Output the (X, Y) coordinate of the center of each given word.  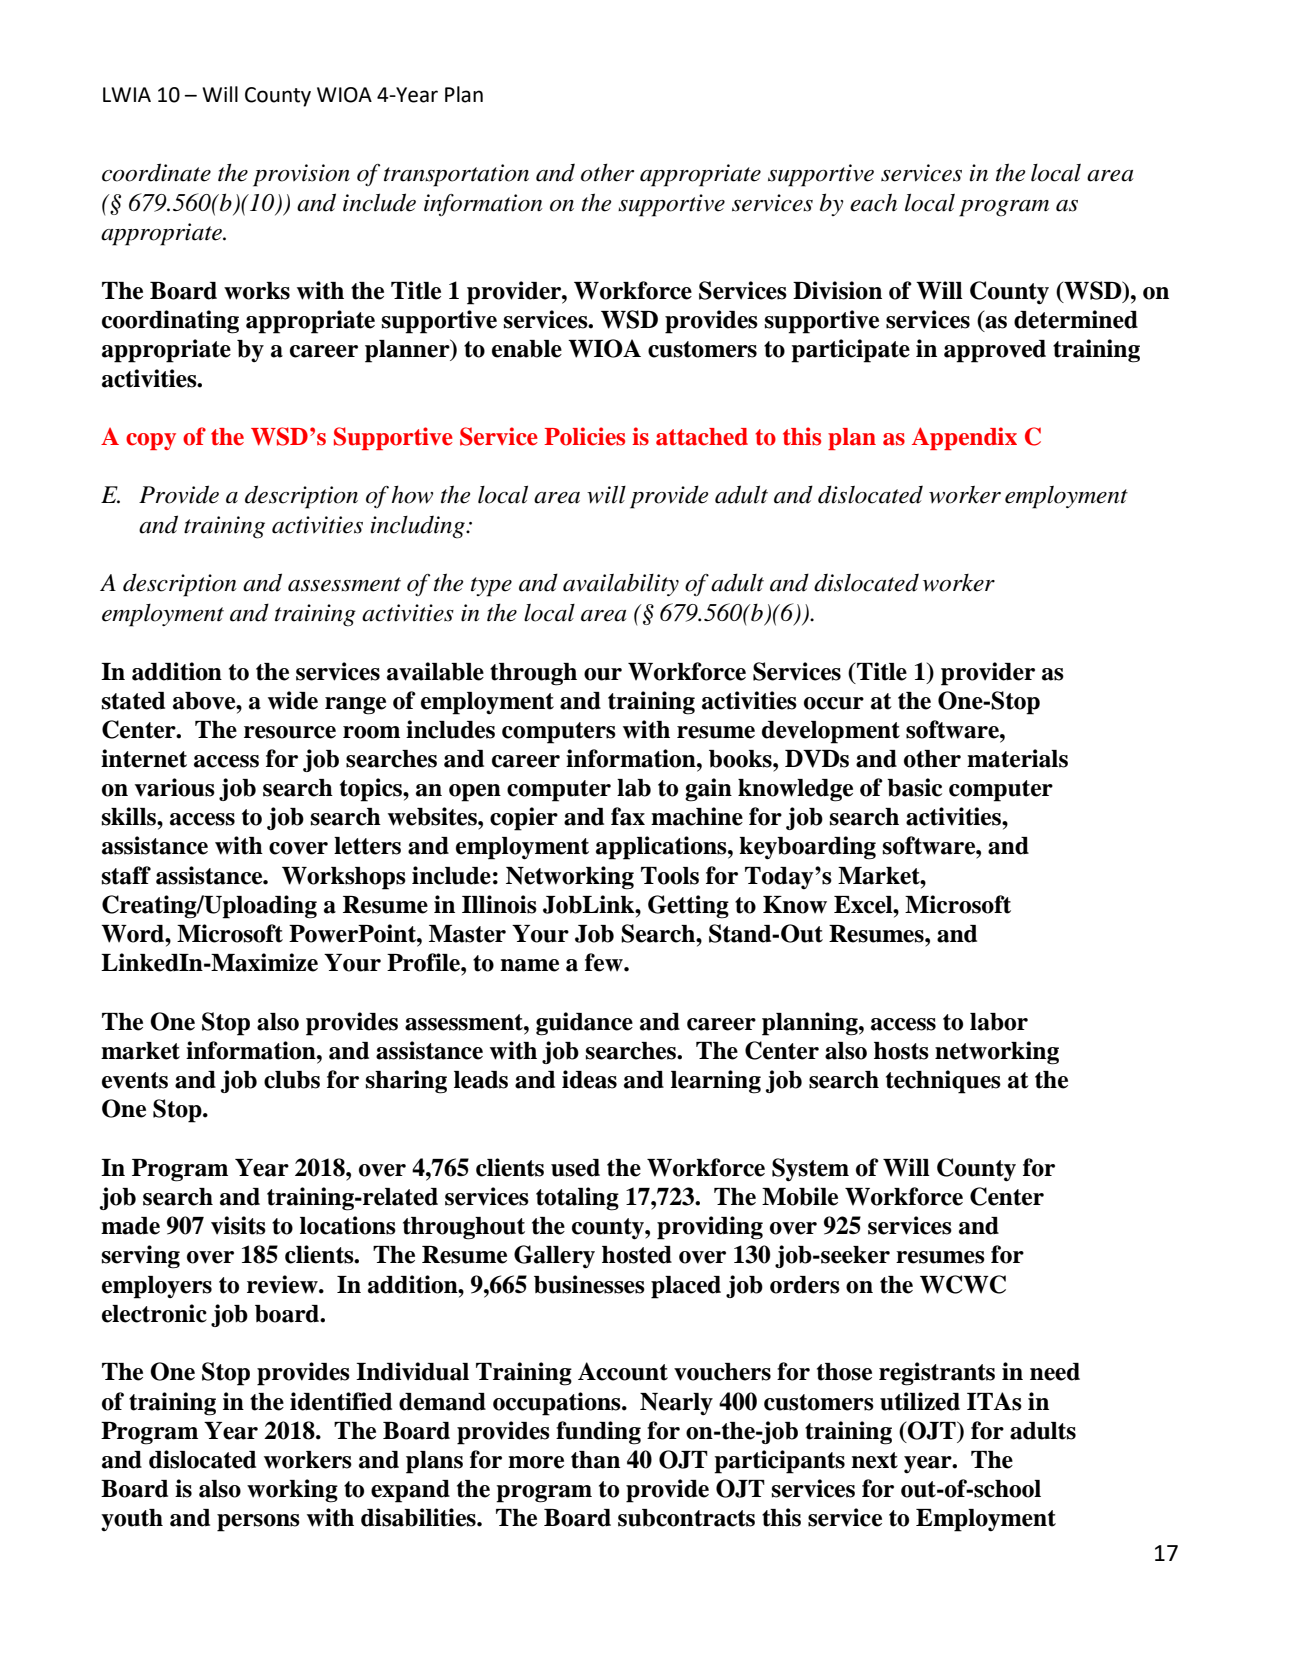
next (874, 1460)
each (873, 202)
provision (301, 175)
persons (258, 1523)
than (595, 1460)
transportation (456, 175)
